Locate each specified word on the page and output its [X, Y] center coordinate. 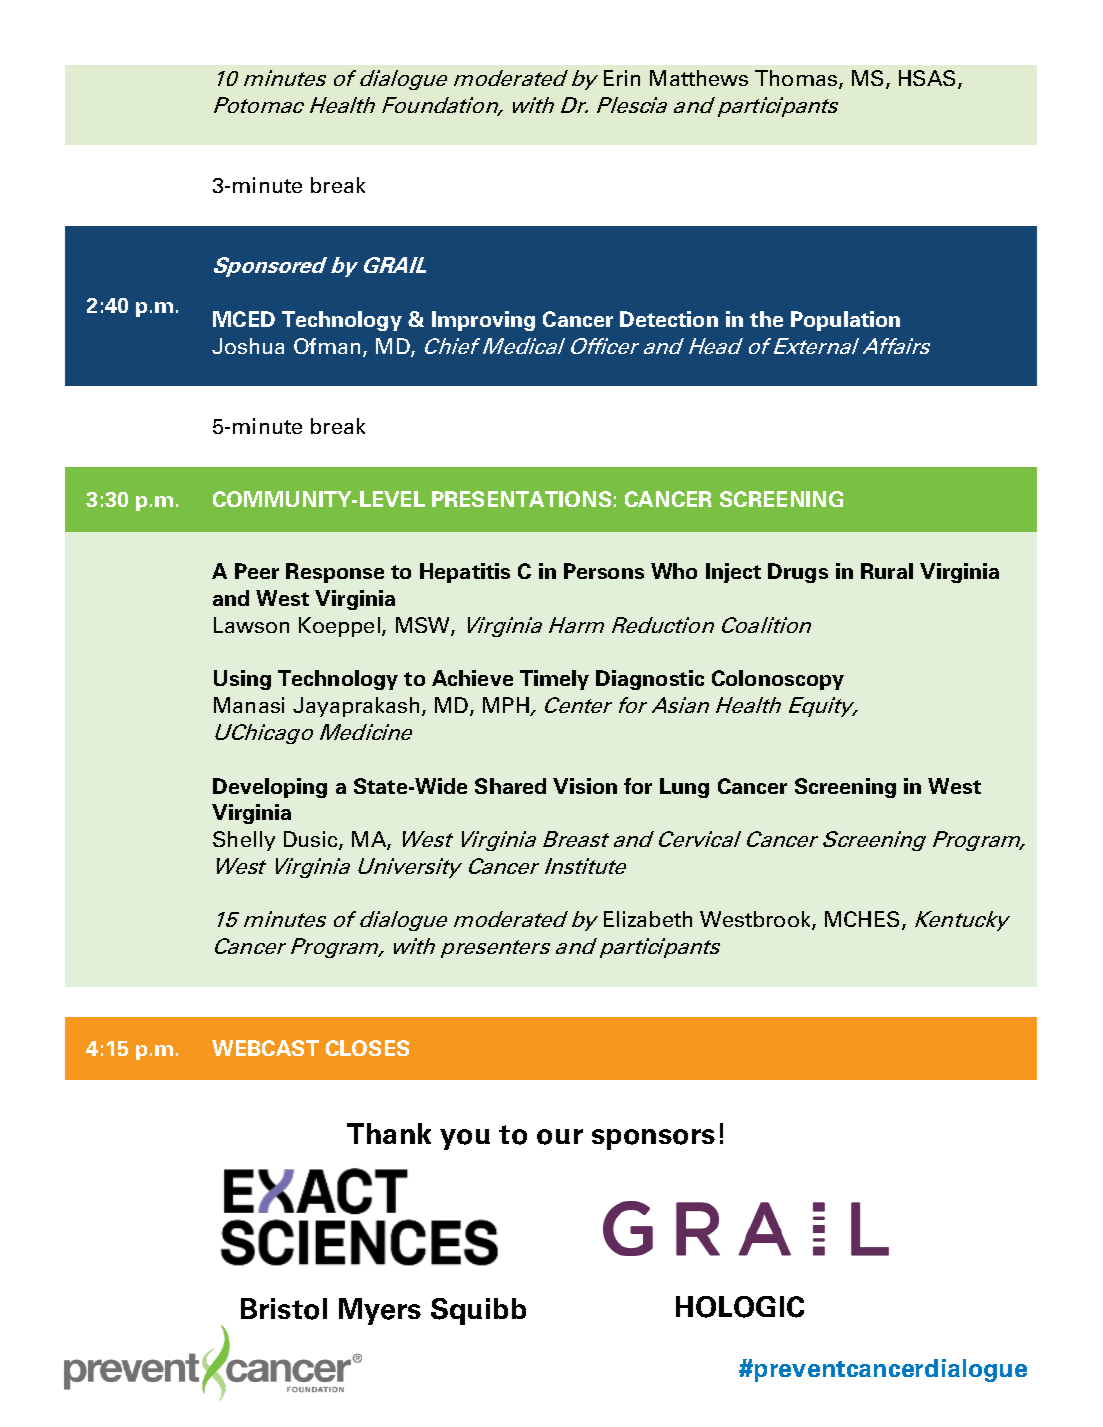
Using [242, 680]
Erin [622, 78]
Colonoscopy [778, 680]
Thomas [797, 79]
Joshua [248, 346]
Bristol [284, 1309]
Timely [554, 680]
